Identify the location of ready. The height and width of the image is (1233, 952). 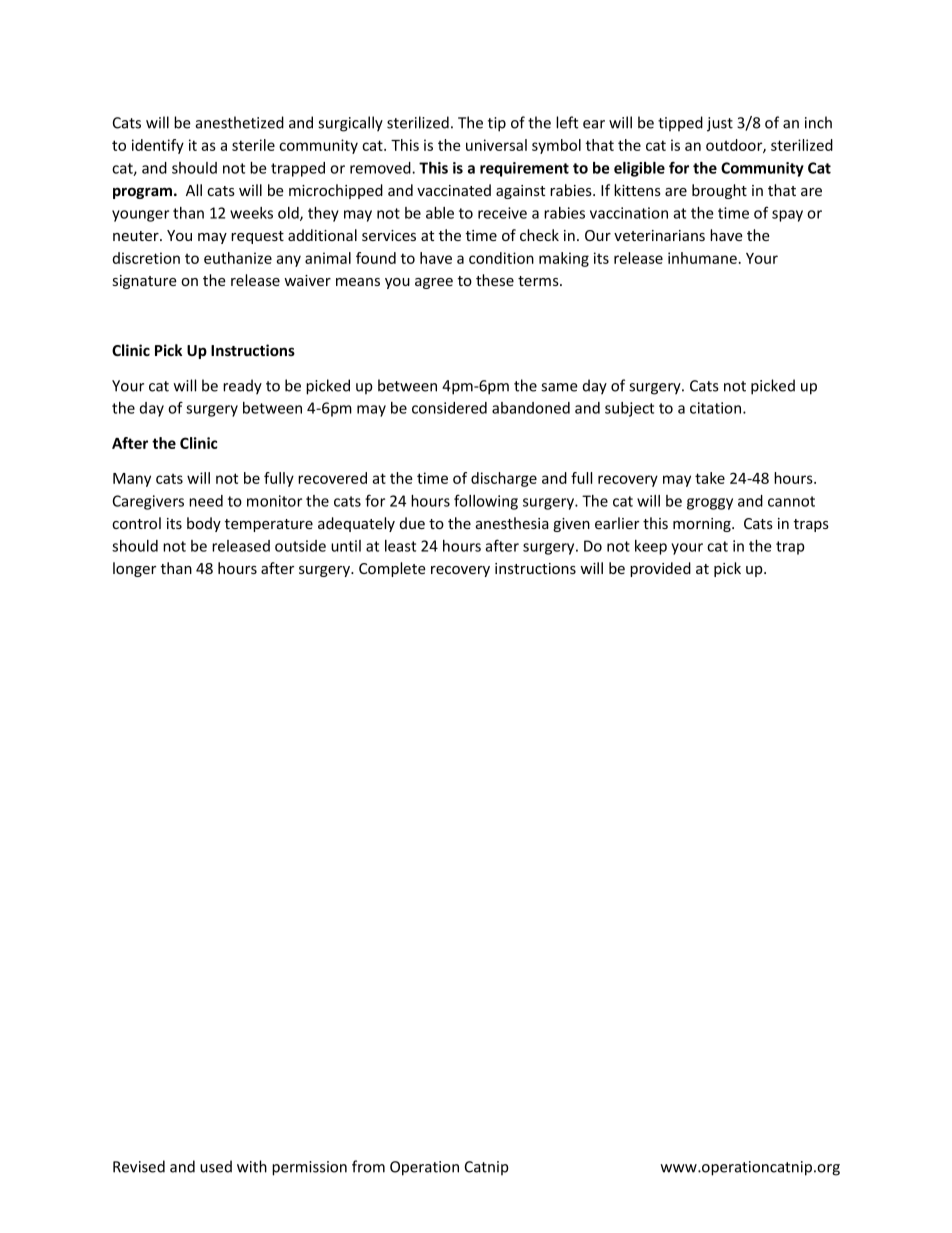
(242, 387).
